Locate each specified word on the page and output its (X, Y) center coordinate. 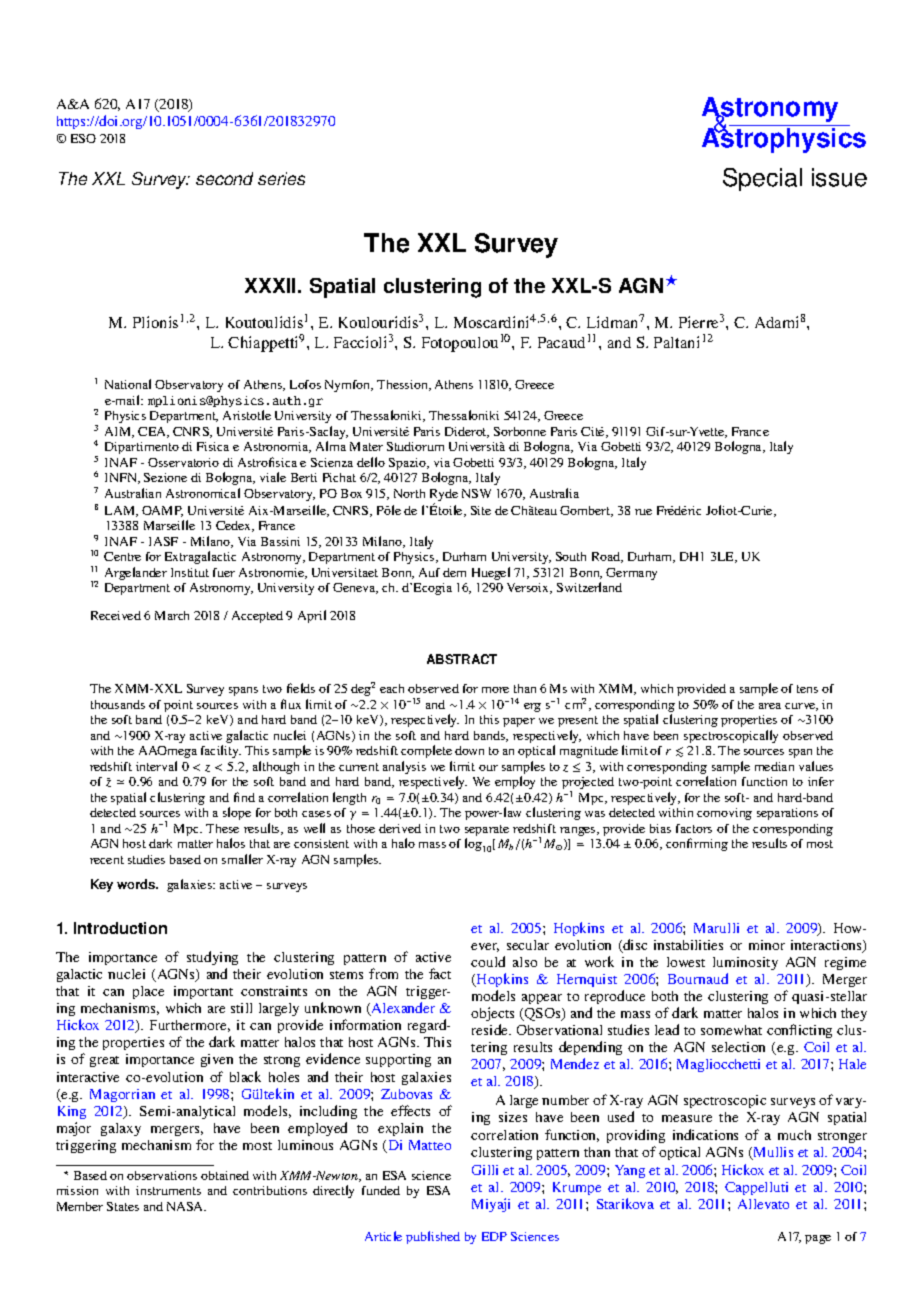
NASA (186, 1206)
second (224, 178)
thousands (118, 704)
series (281, 178)
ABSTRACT (462, 659)
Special (762, 179)
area (770, 706)
